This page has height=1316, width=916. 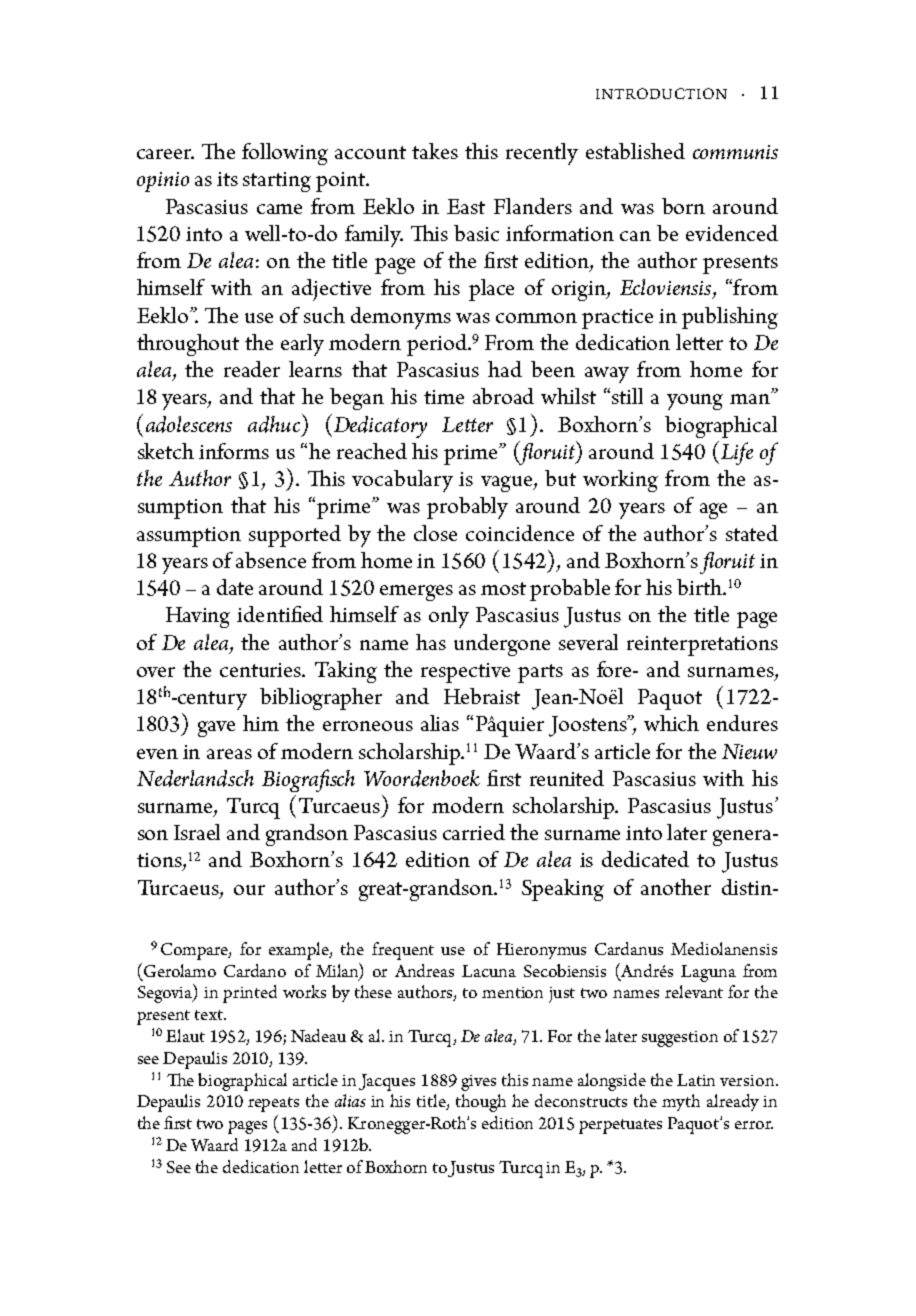 I want to click on its, so click(x=227, y=179).
